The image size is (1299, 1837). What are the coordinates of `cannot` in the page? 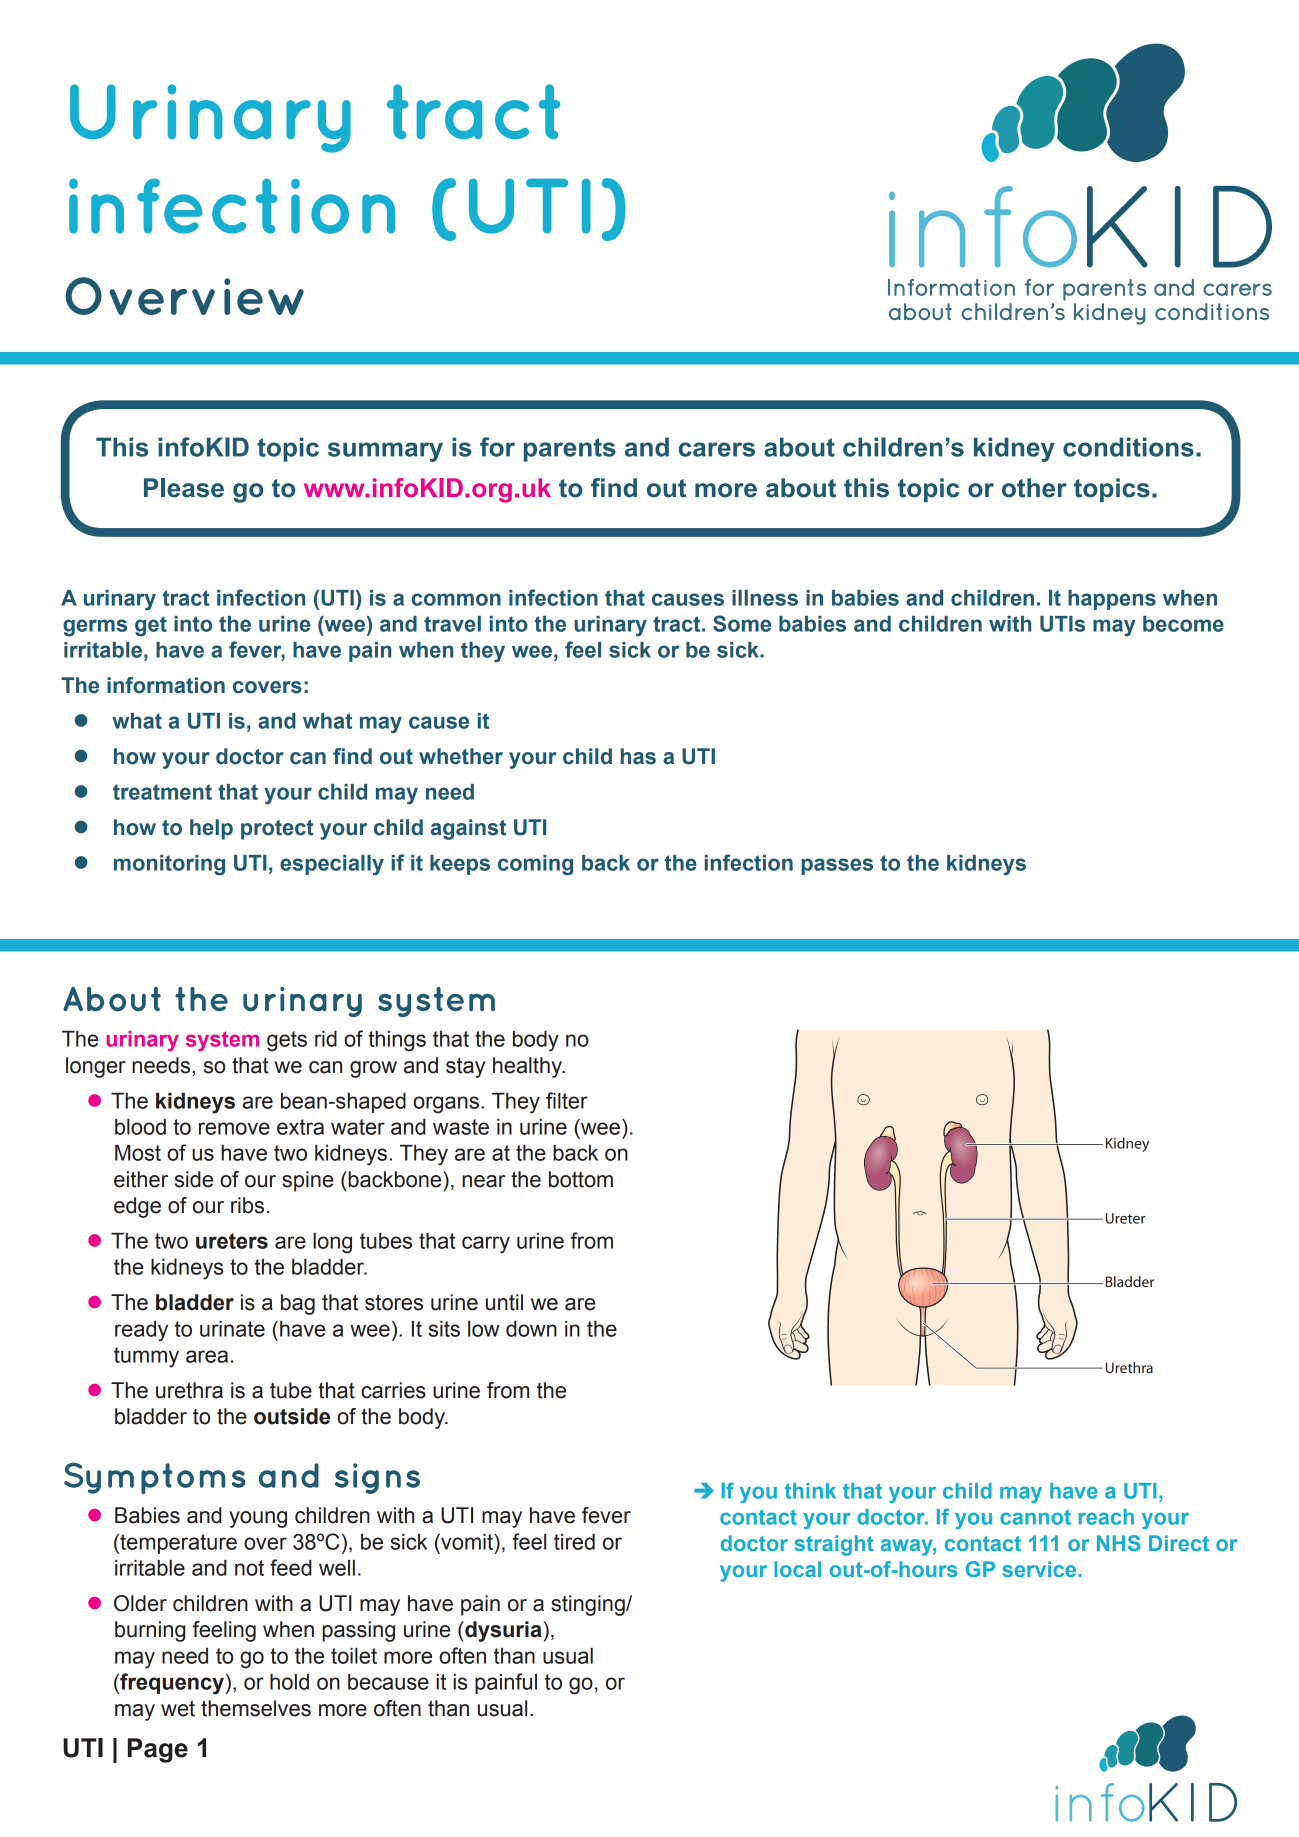 It's located at (1035, 1517).
